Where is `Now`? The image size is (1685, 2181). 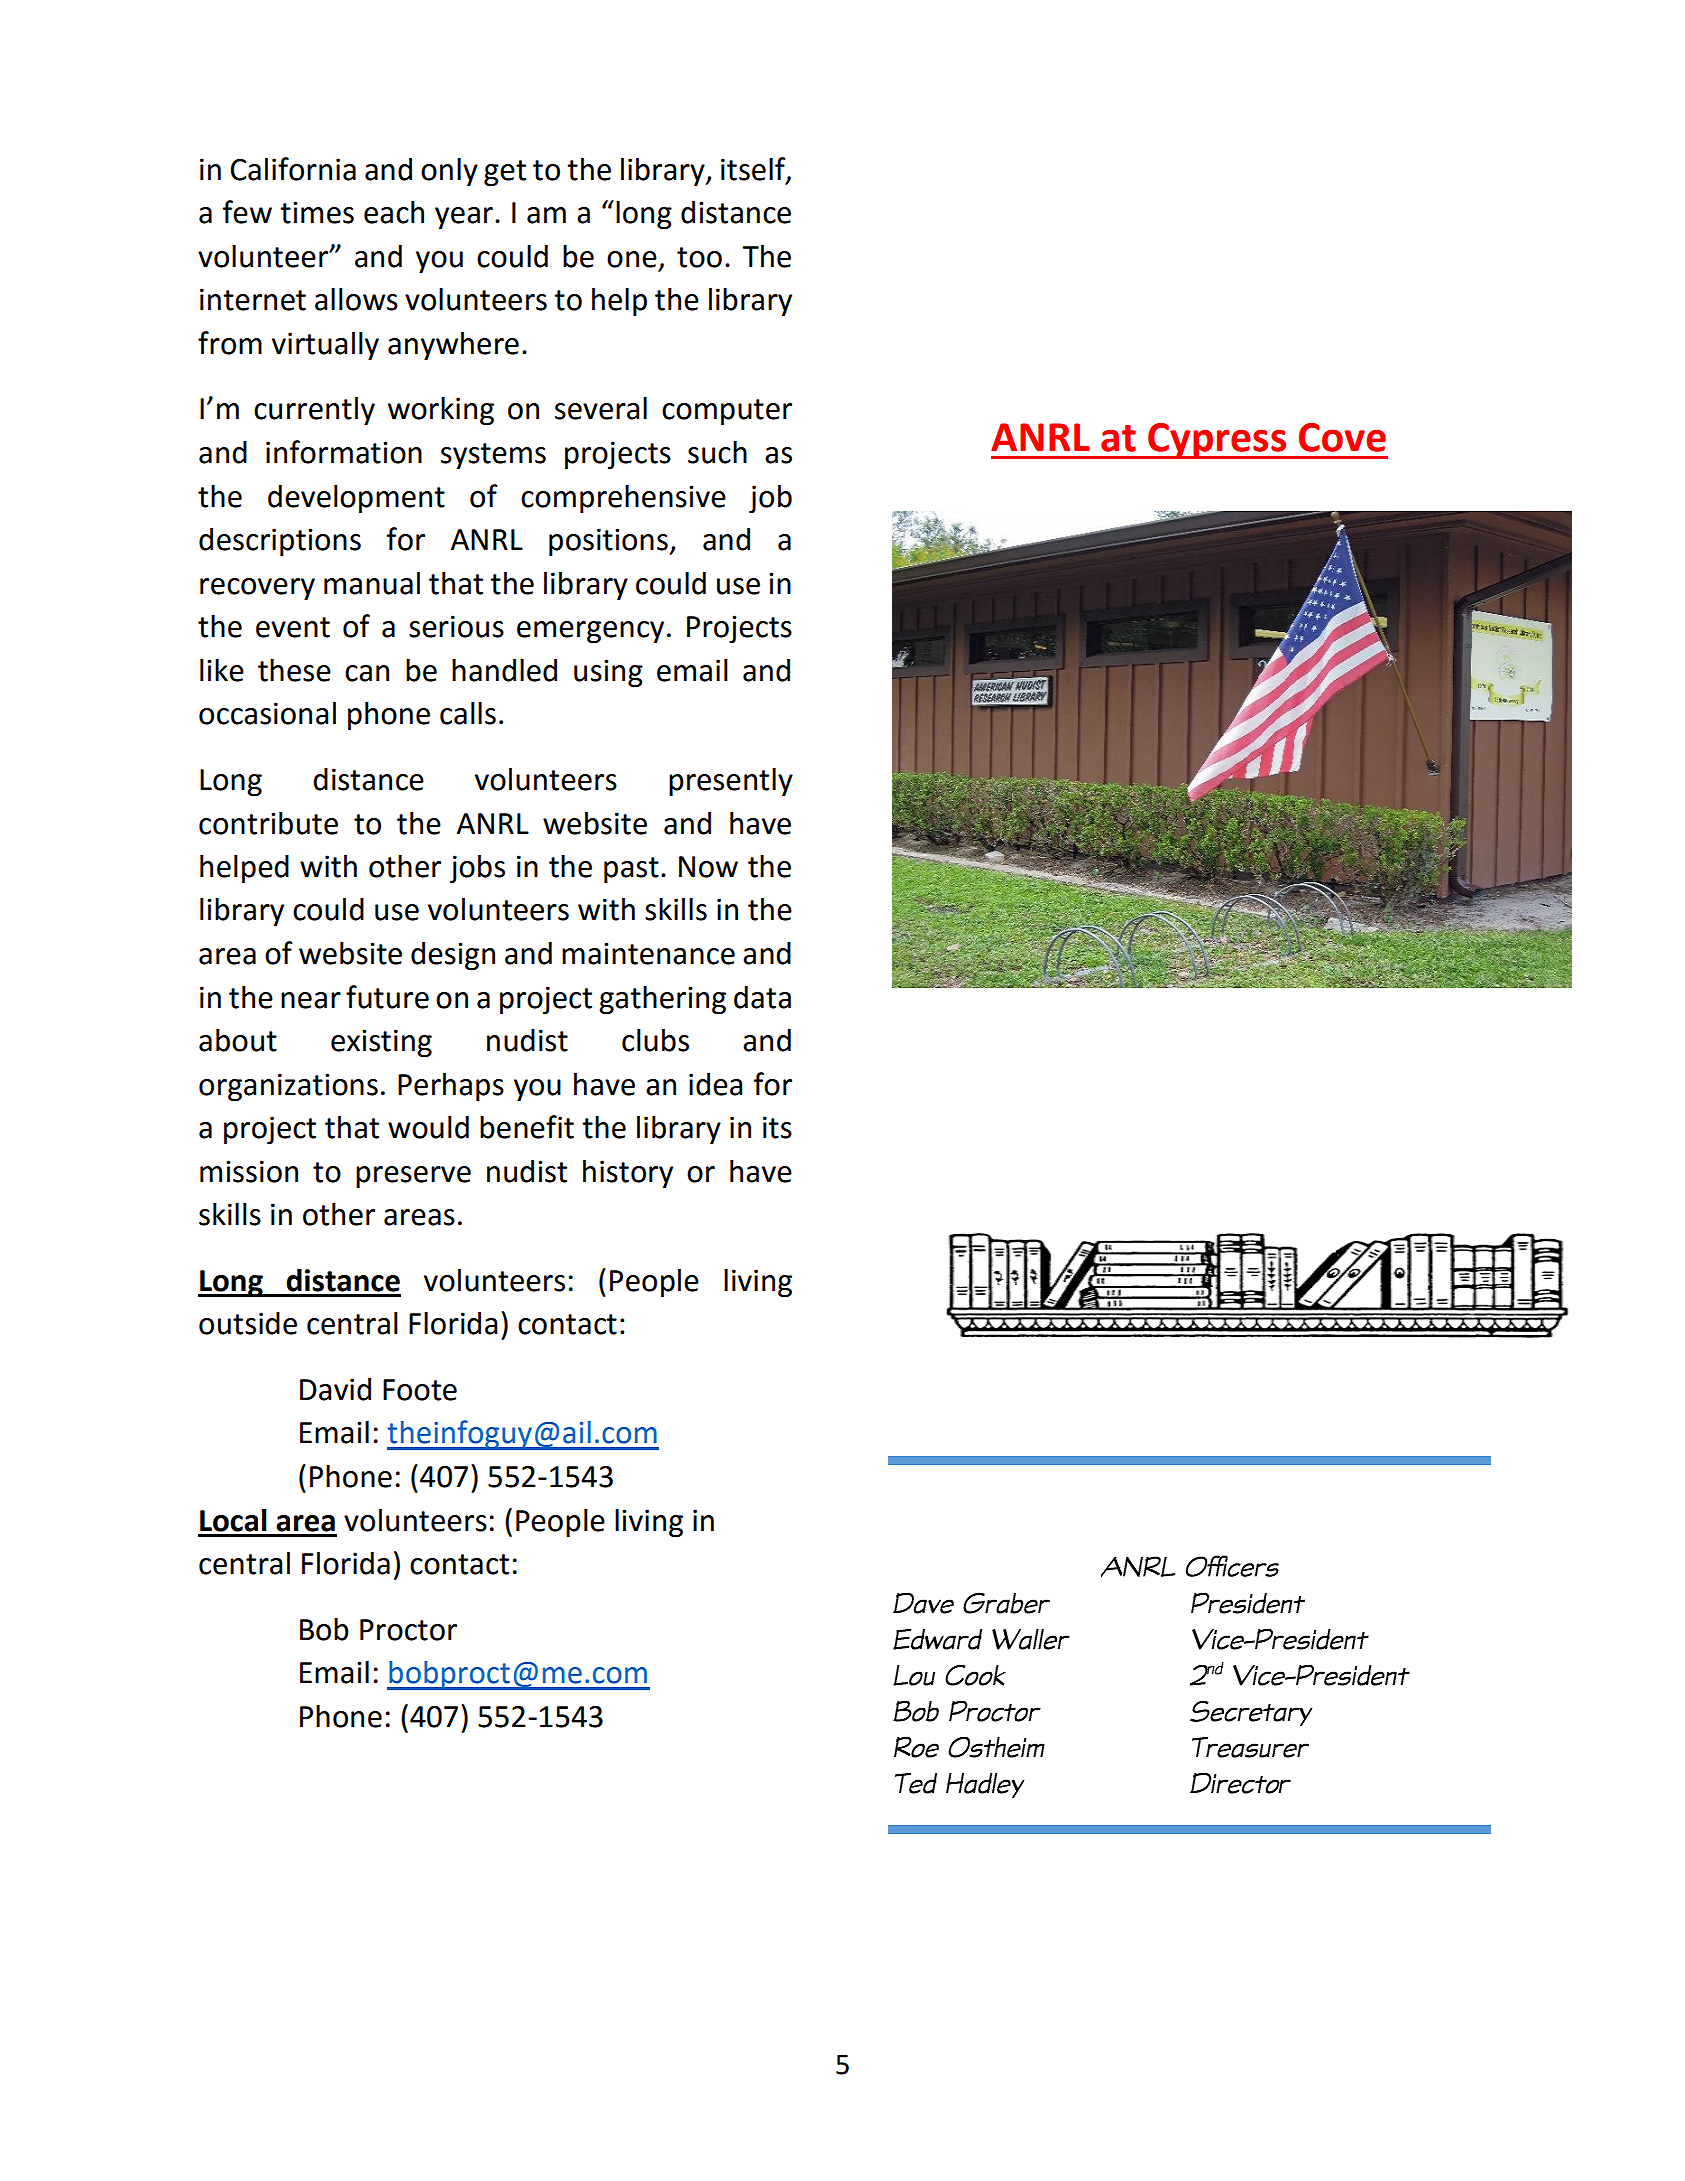
Now is located at coordinates (708, 867).
